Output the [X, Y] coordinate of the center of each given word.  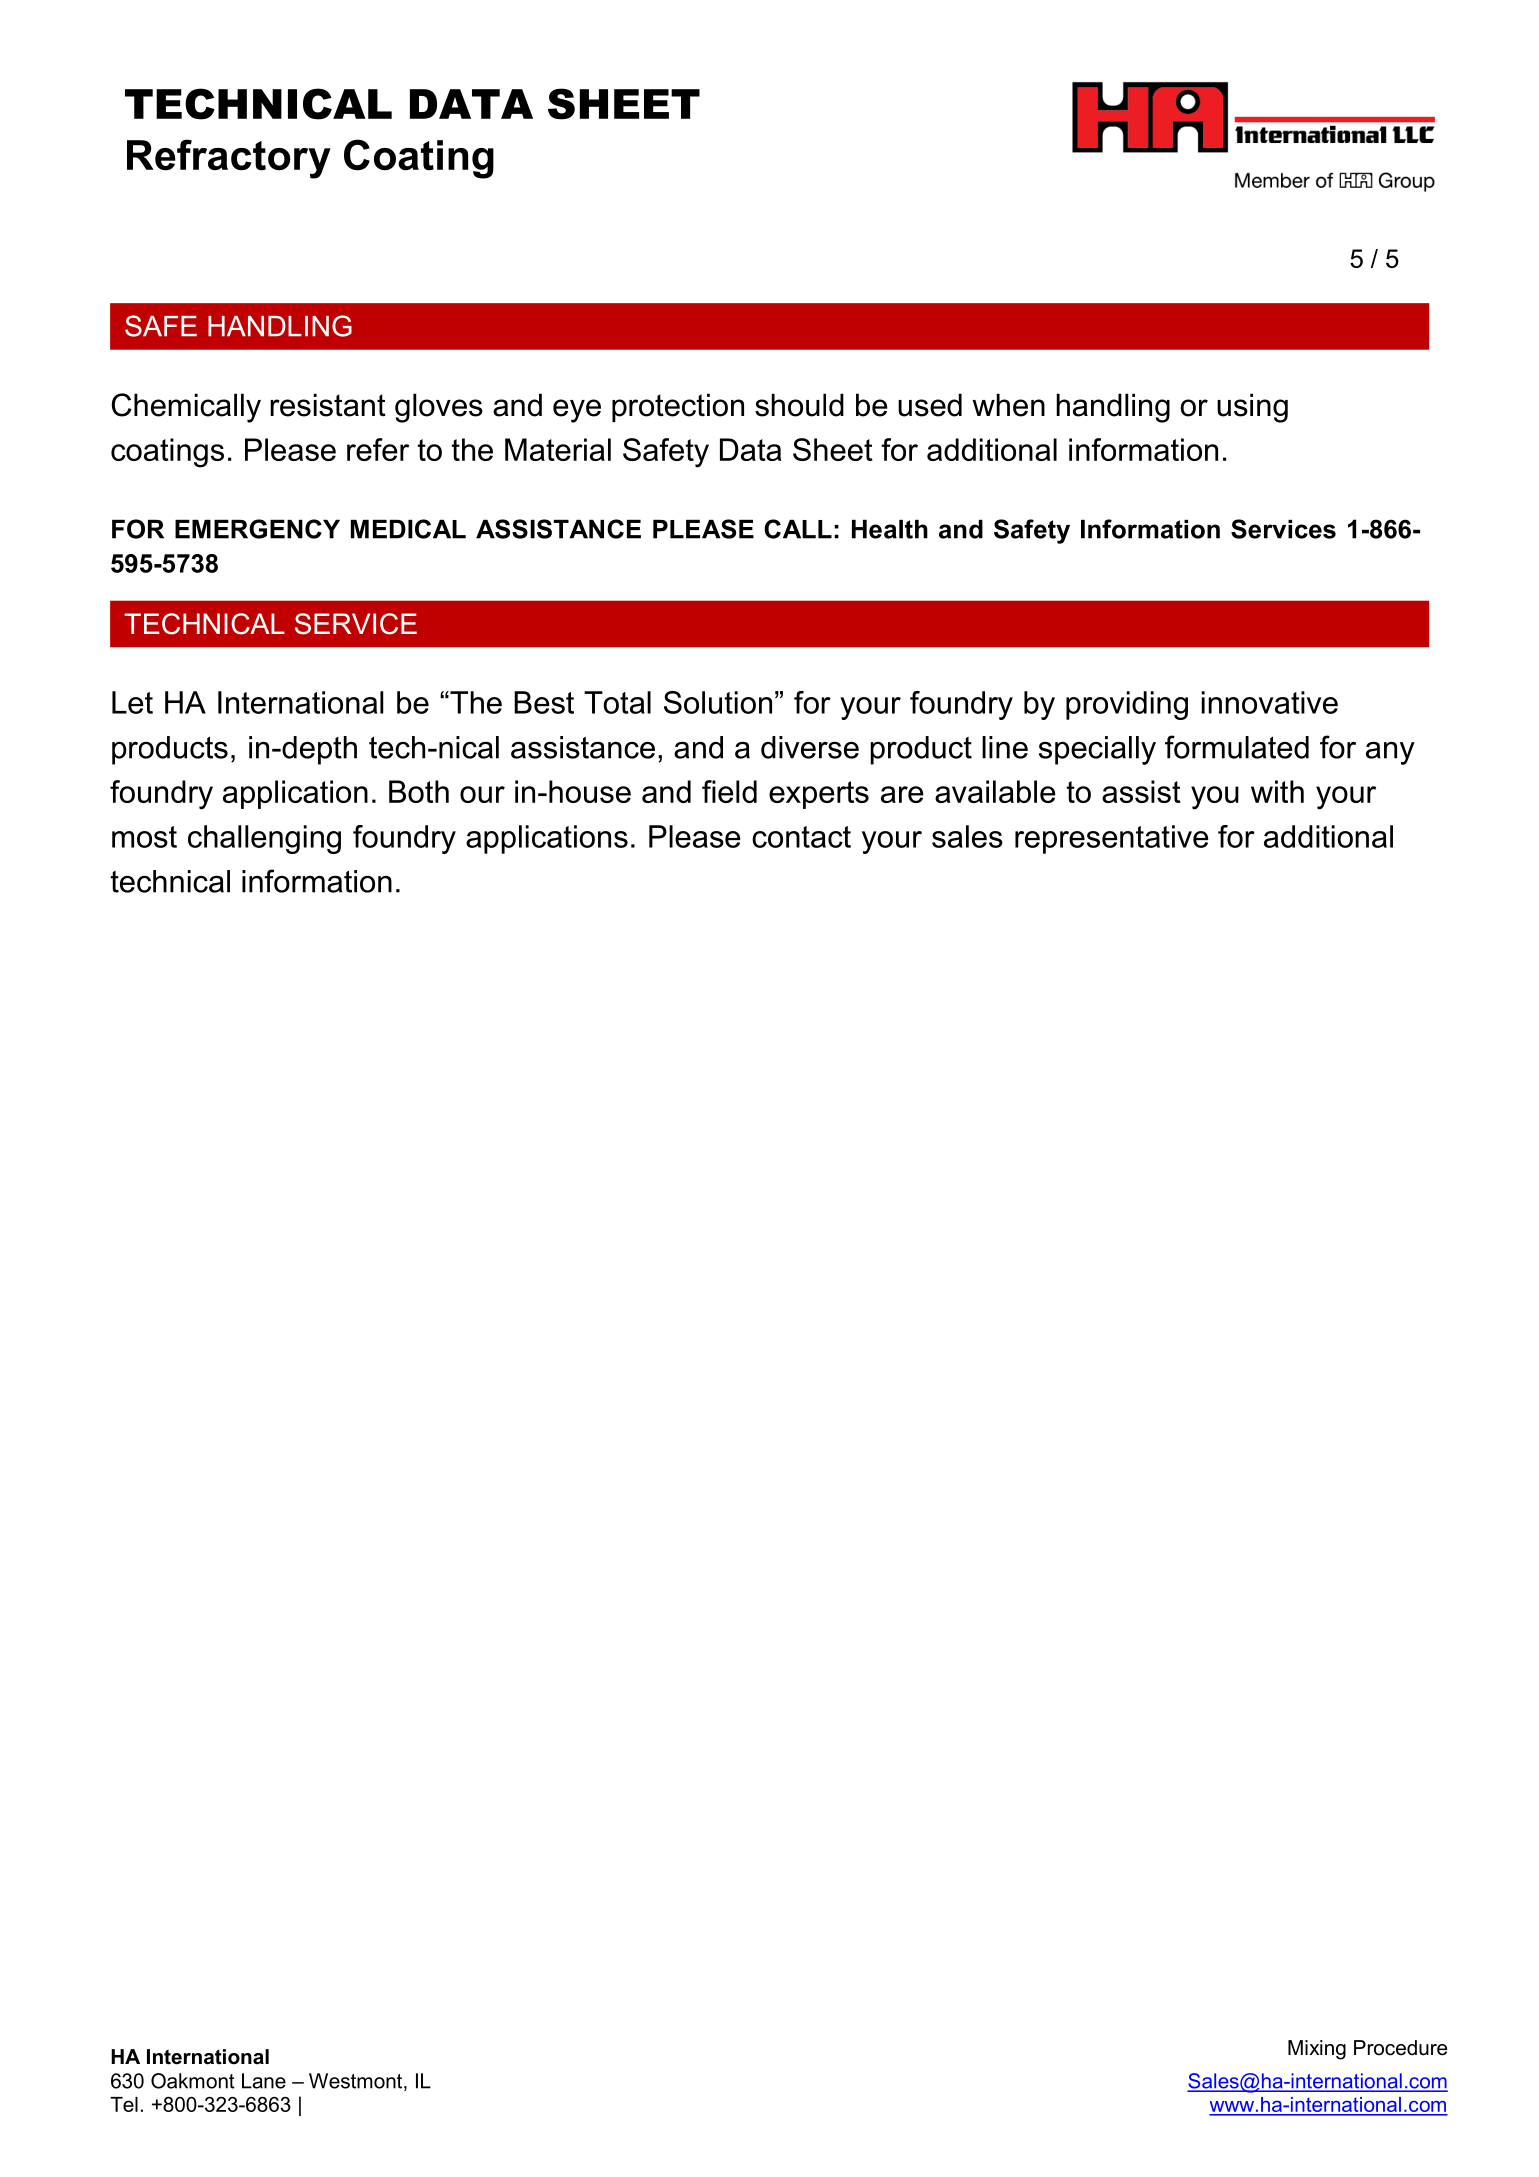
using [1252, 408]
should [799, 405]
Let [132, 702]
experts [819, 795]
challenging [264, 839]
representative [1112, 839]
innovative [1270, 702]
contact [801, 837]
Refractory [229, 159]
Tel [124, 2104]
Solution [718, 702]
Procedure [1400, 2048]
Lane [264, 2081]
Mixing [1317, 2050]
